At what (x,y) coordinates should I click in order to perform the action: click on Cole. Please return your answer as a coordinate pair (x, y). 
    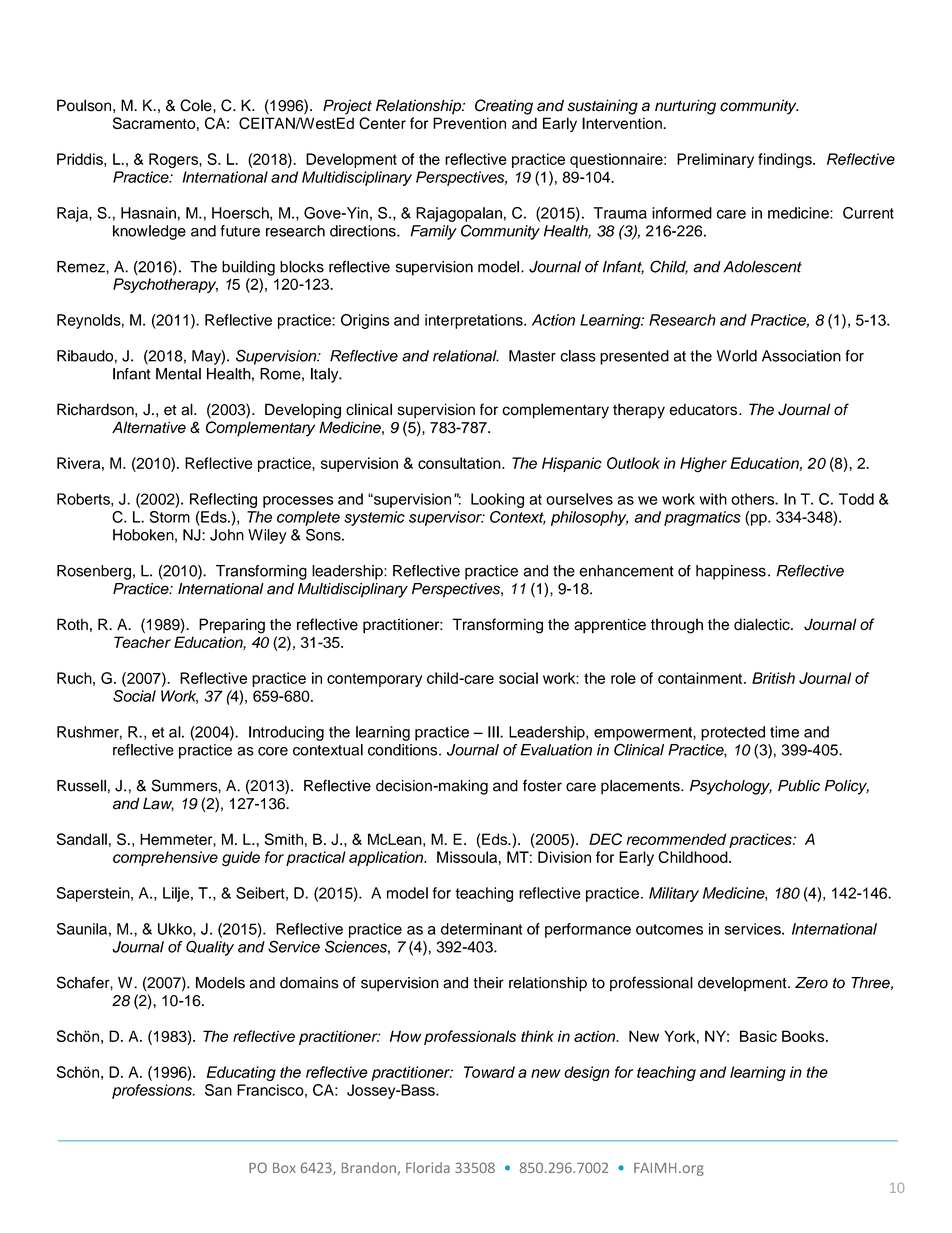
    Looking at the image, I should click on (197, 105).
